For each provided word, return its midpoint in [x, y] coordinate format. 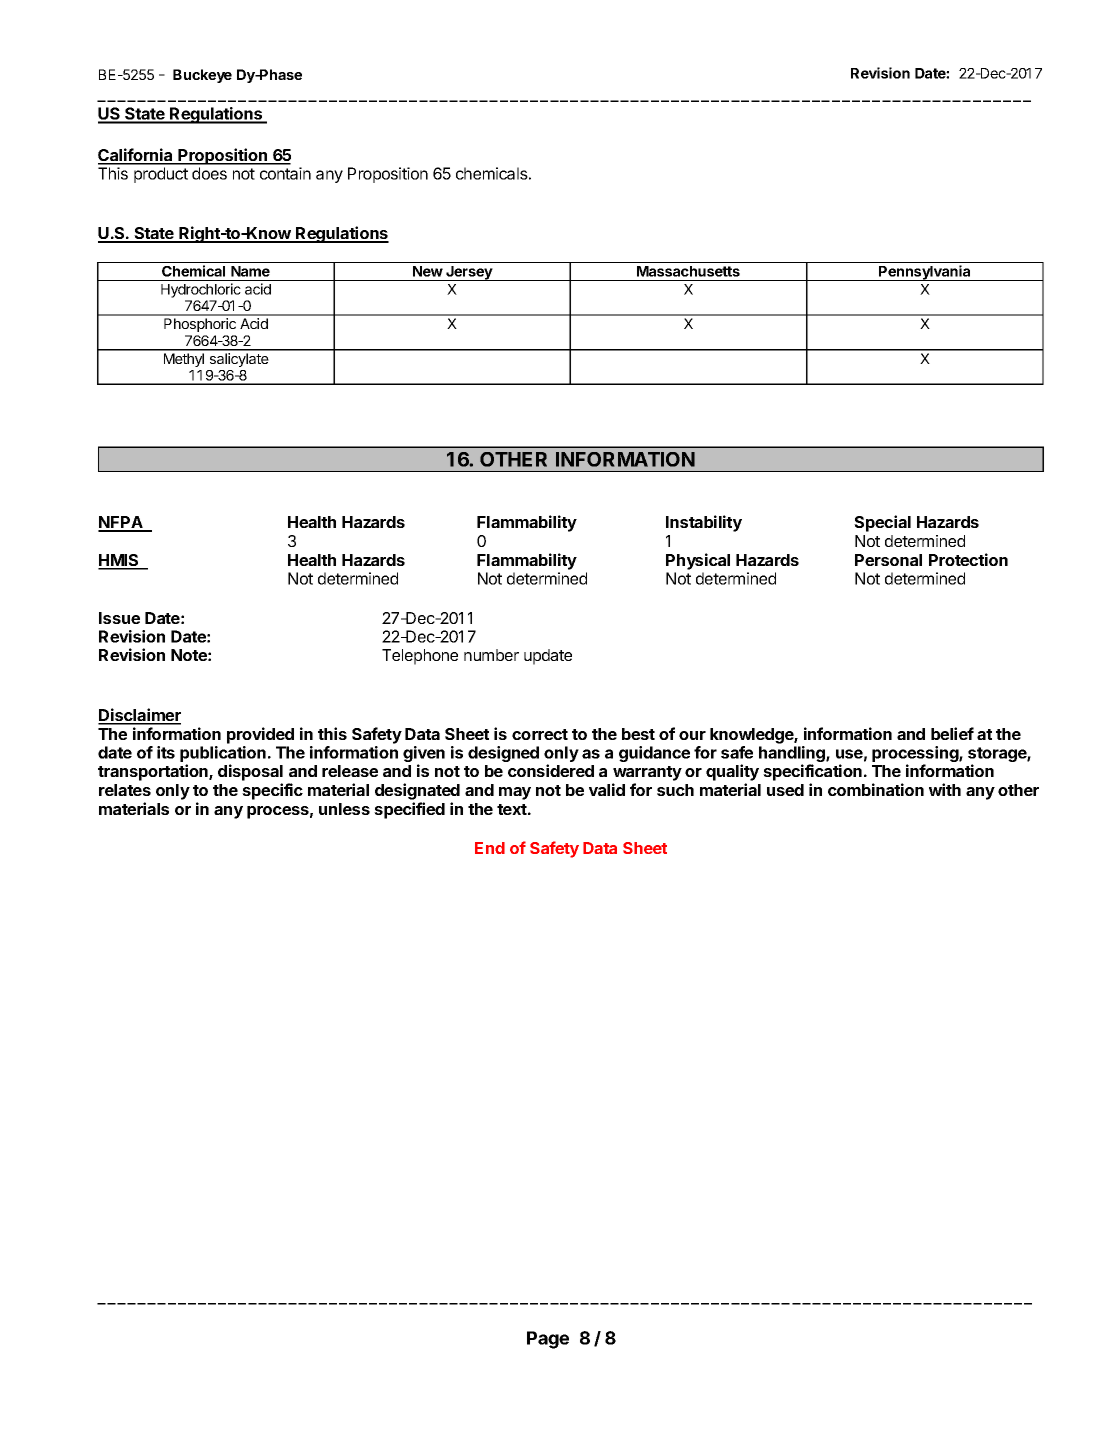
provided [260, 735]
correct [540, 734]
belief [952, 733]
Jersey [469, 273]
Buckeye [202, 76]
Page [548, 1340]
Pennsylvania [925, 273]
